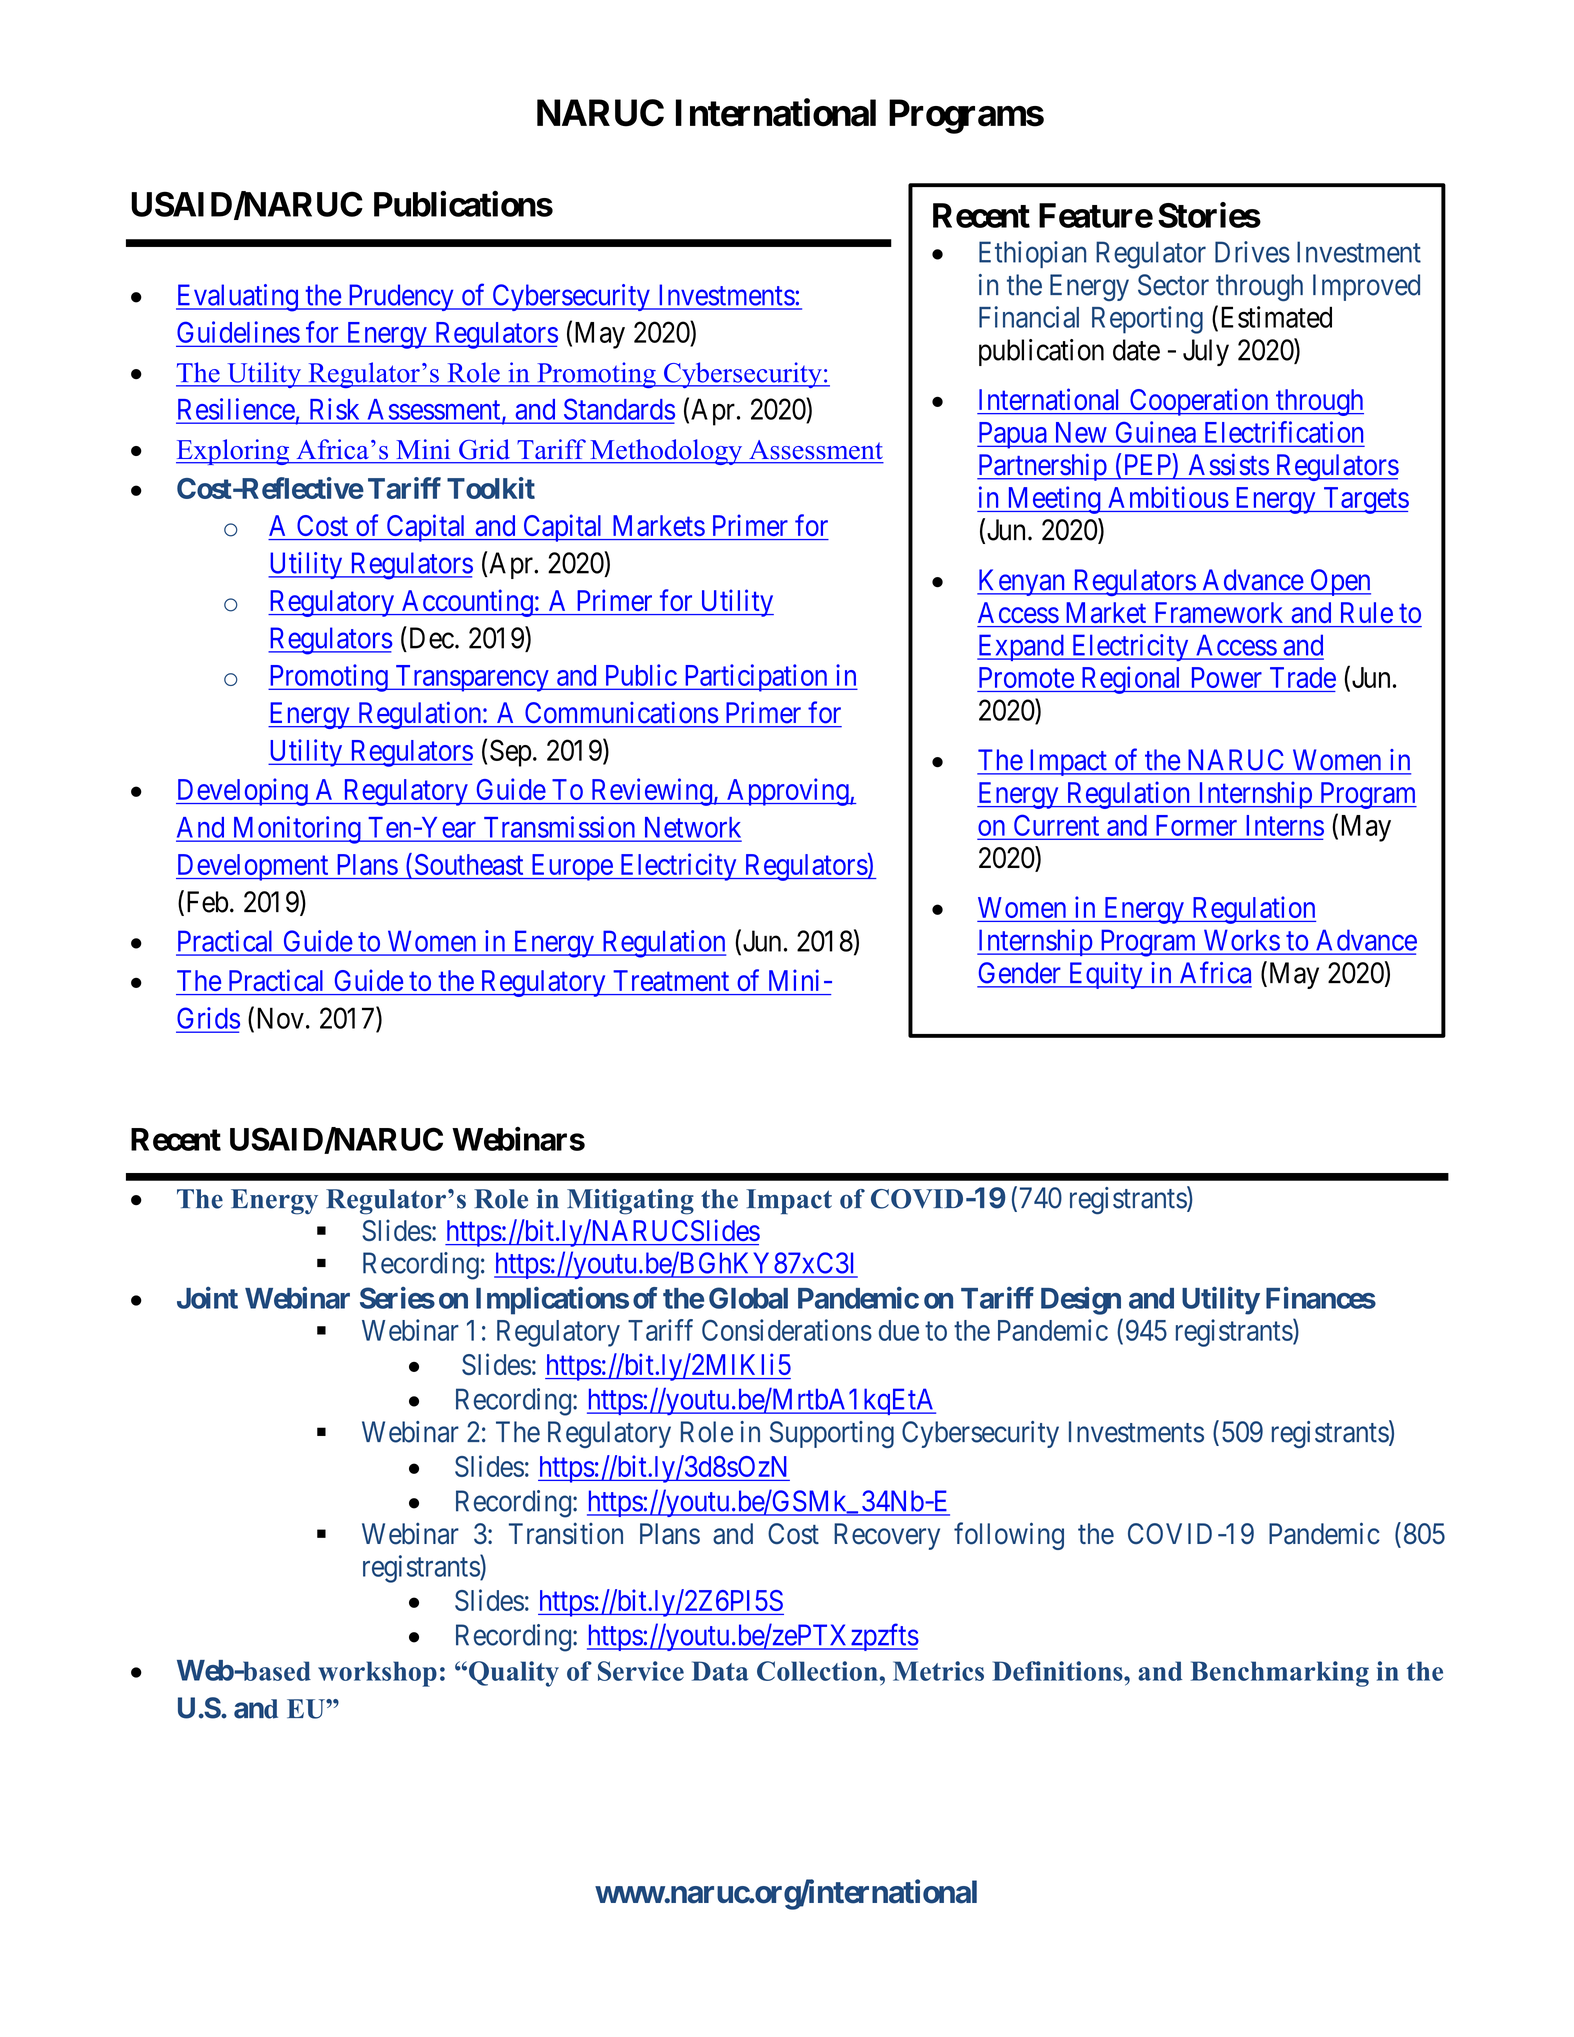 The height and width of the screenshot is (2037, 1574). What do you see at coordinates (1081, 1301) in the screenshot?
I see `Design` at bounding box center [1081, 1301].
